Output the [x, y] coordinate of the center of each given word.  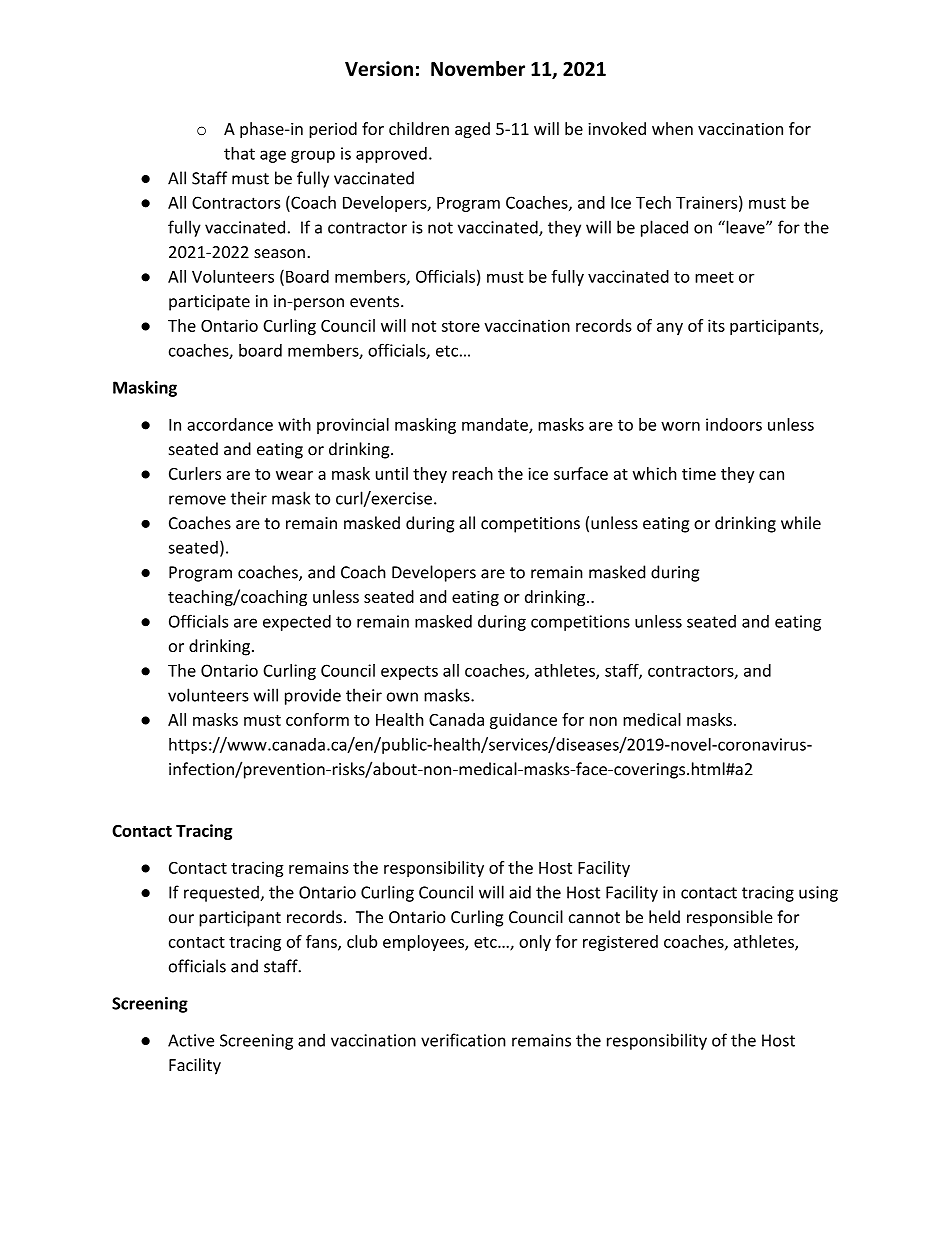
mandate [496, 425]
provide [313, 696]
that [239, 153]
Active [191, 1040]
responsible [730, 918]
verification [463, 1040]
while [801, 523]
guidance [523, 721]
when [672, 128]
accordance [230, 424]
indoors [734, 424]
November [478, 68]
